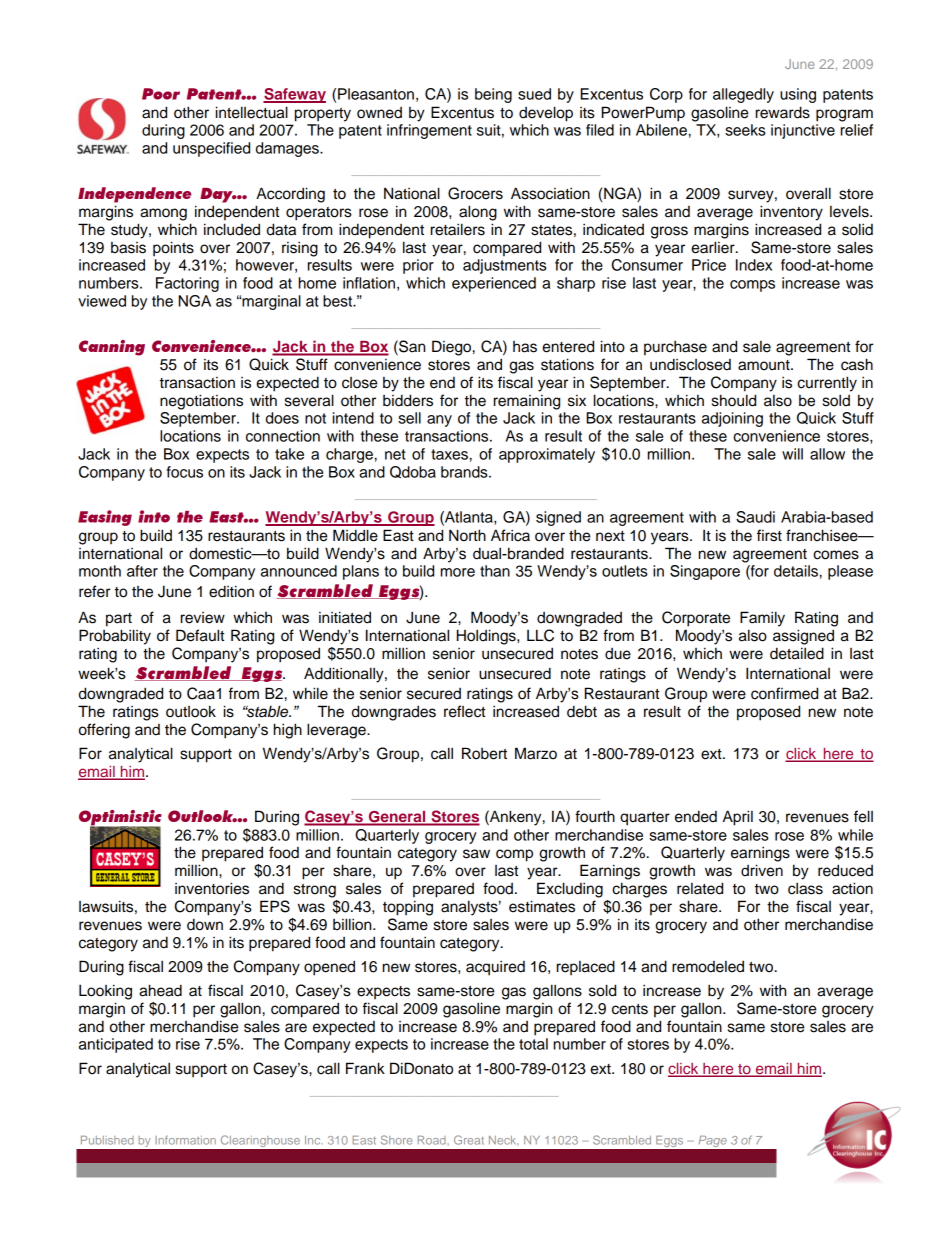 This document has width=952, height=1233. Describe the element at coordinates (484, 753) in the document. I see `Robert` at that location.
